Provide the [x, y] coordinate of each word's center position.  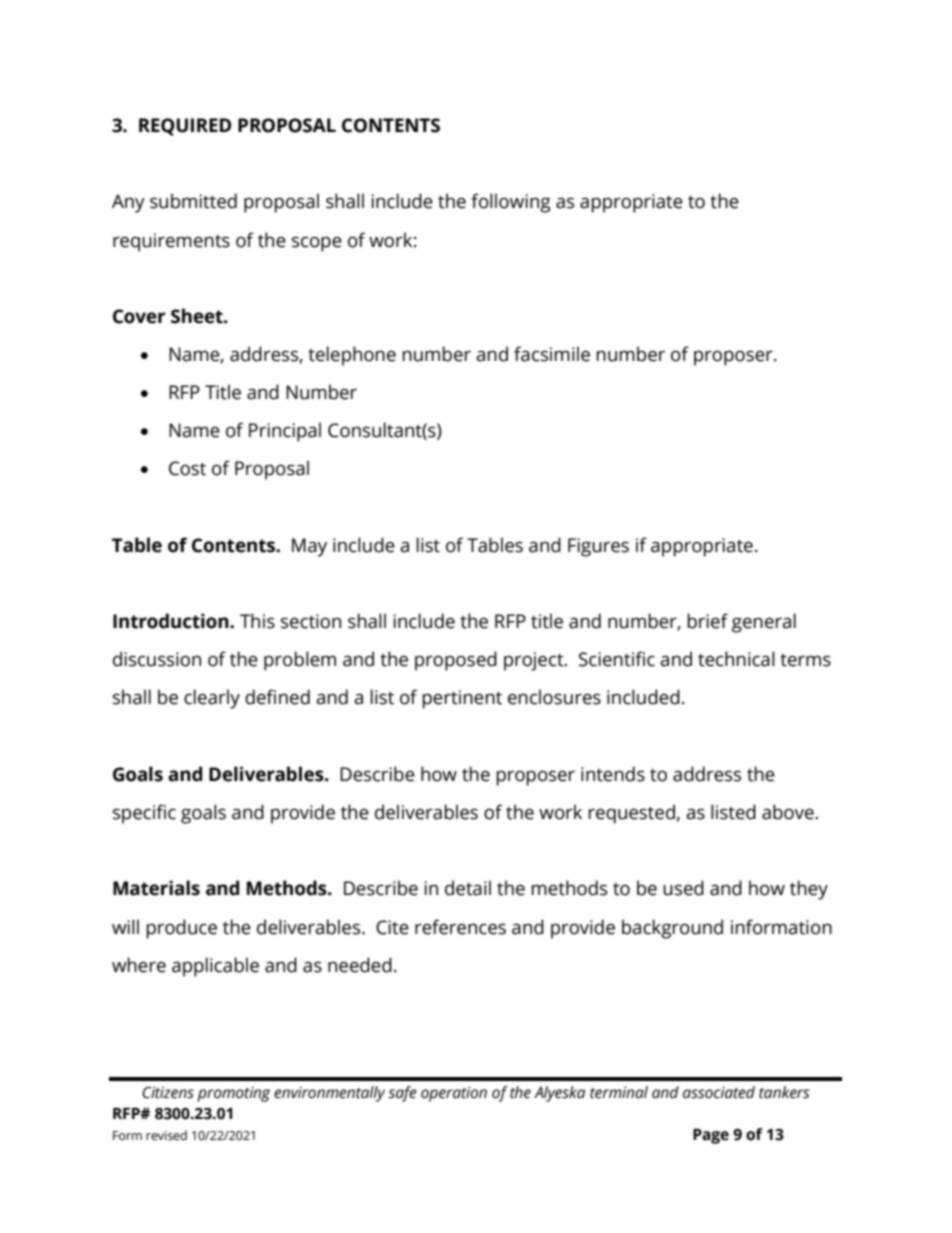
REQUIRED [185, 127]
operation [454, 1094]
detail [468, 888]
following [511, 203]
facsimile [552, 354]
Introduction [172, 621]
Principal [285, 432]
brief [708, 621]
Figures [598, 547]
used [683, 888]
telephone [352, 356]
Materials [156, 888]
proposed [456, 661]
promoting [233, 1094]
